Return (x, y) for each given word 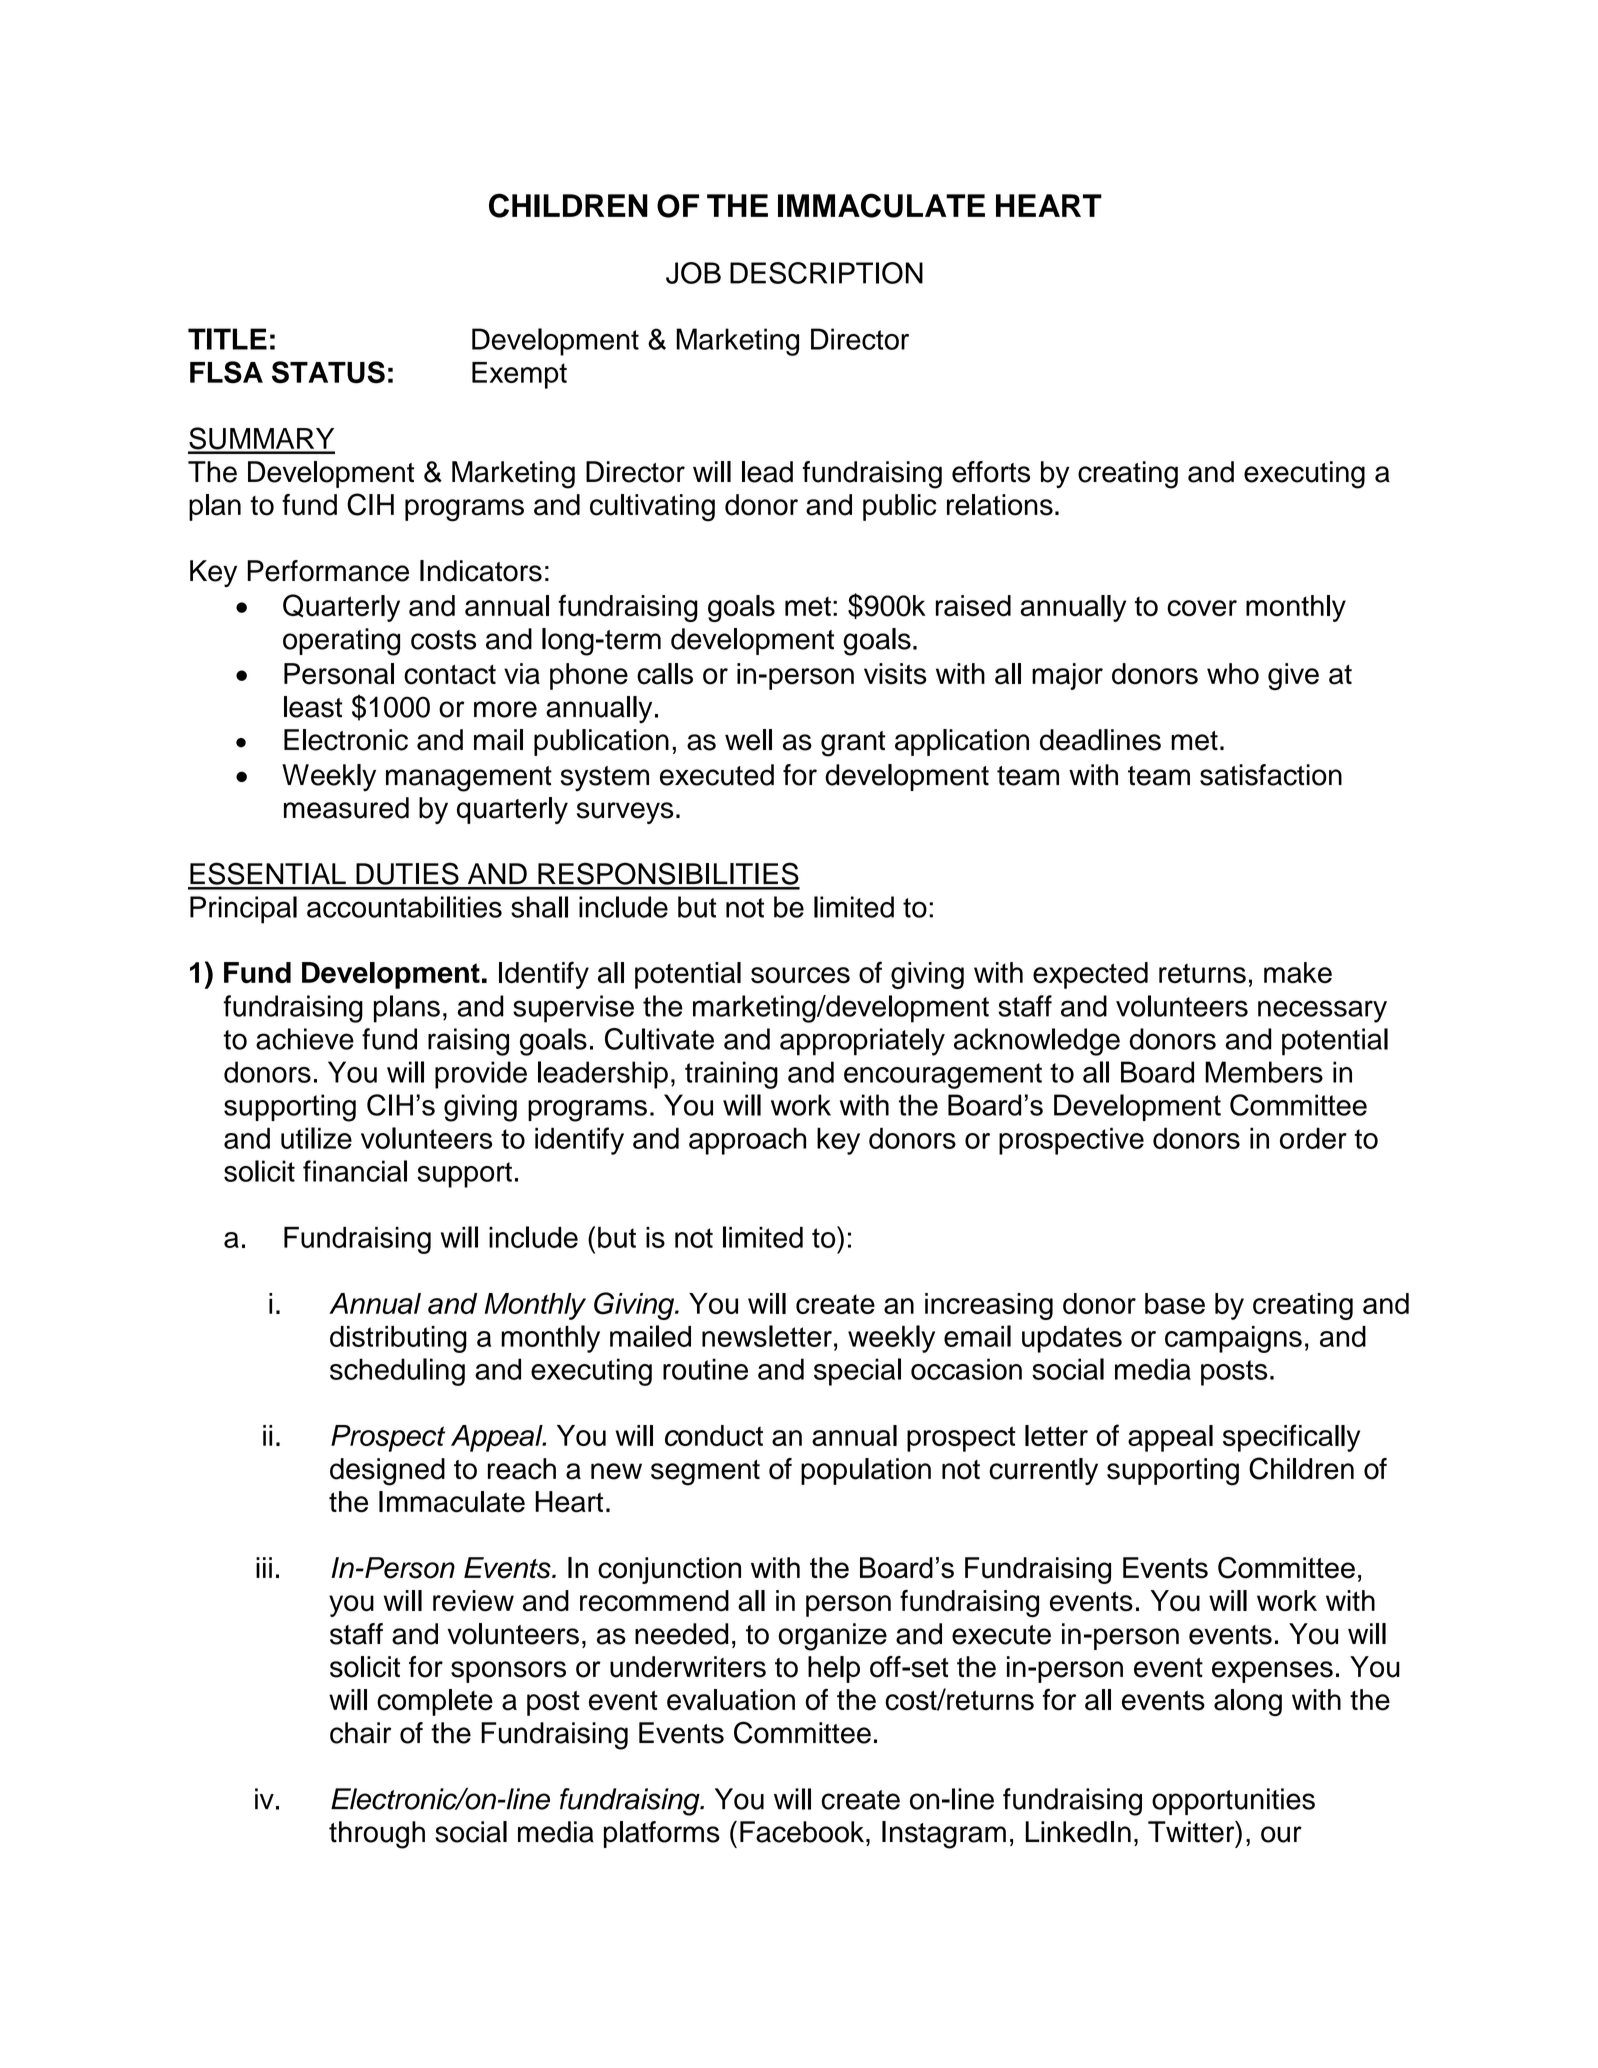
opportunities (1233, 1801)
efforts (991, 472)
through (377, 1835)
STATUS (328, 372)
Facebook (803, 1832)
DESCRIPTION (826, 273)
